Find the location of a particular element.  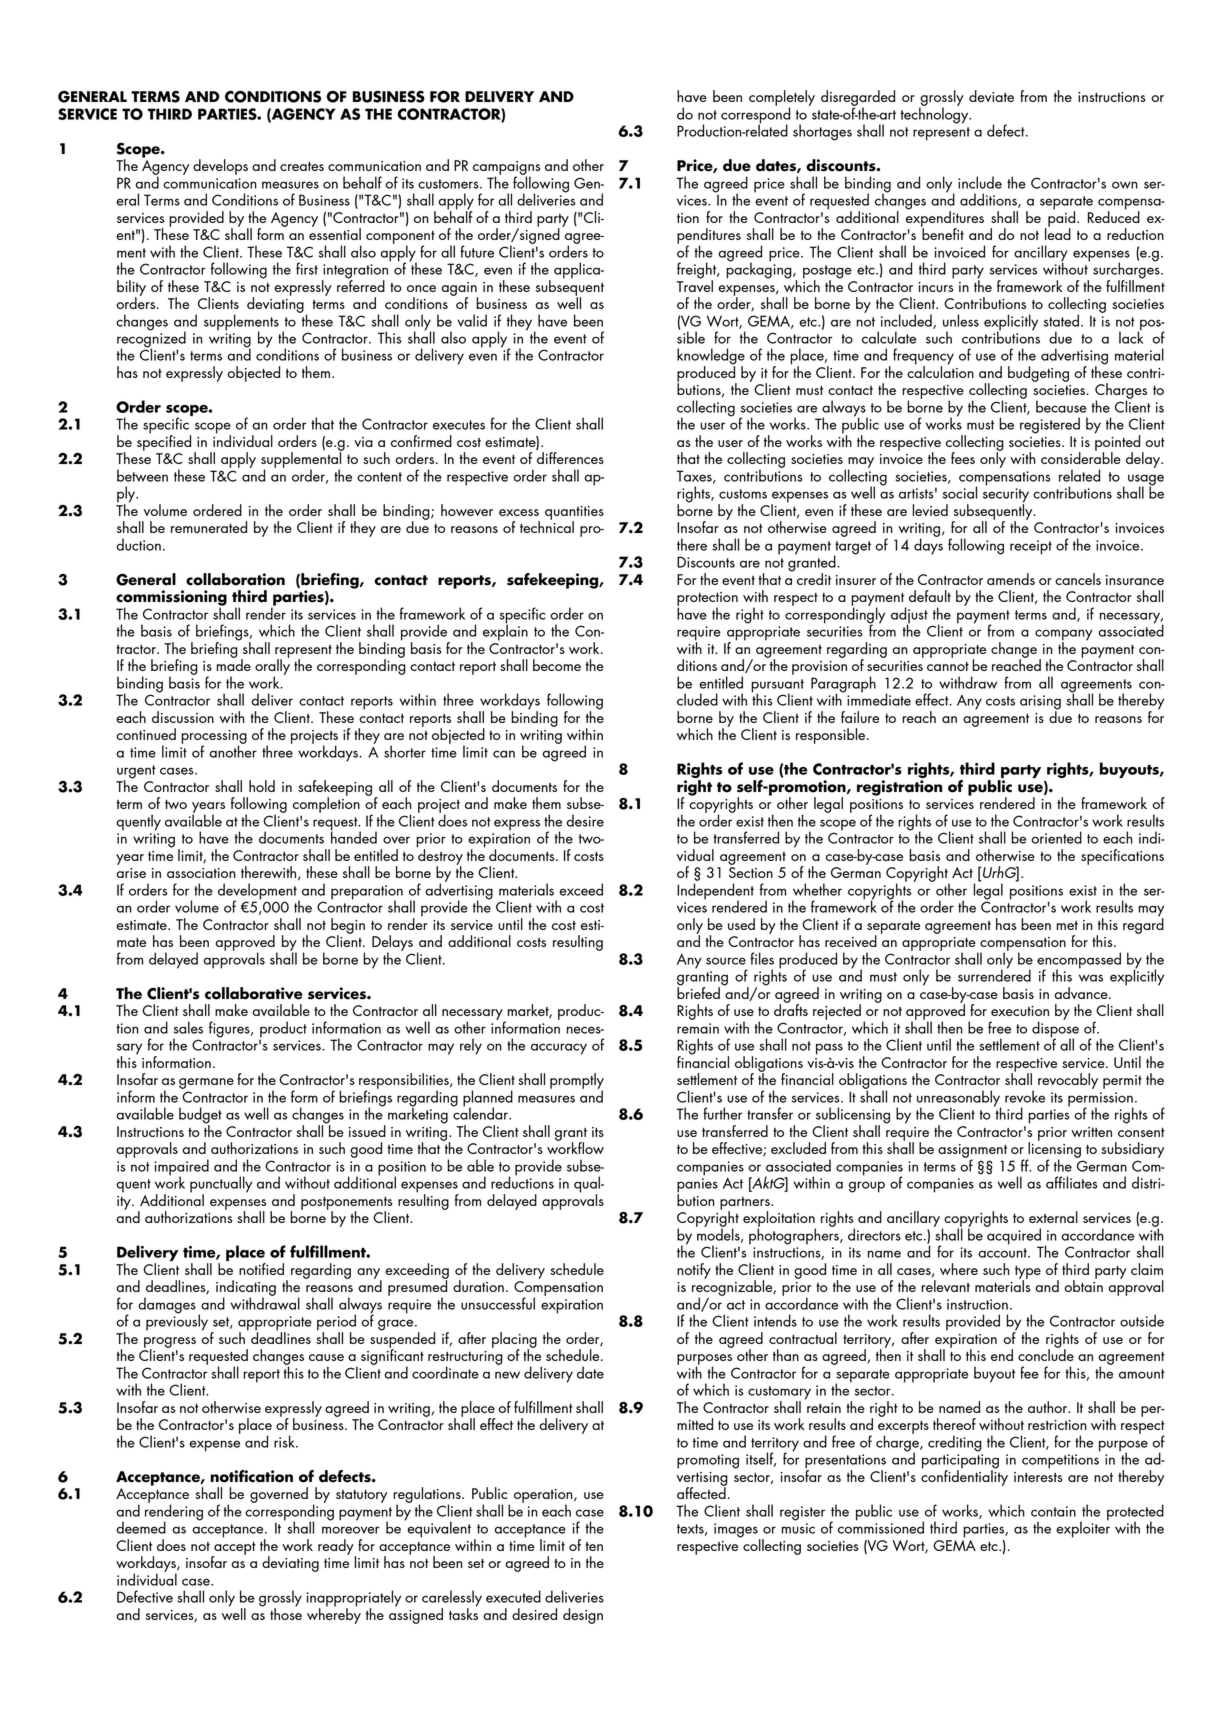

those is located at coordinates (286, 1613).
